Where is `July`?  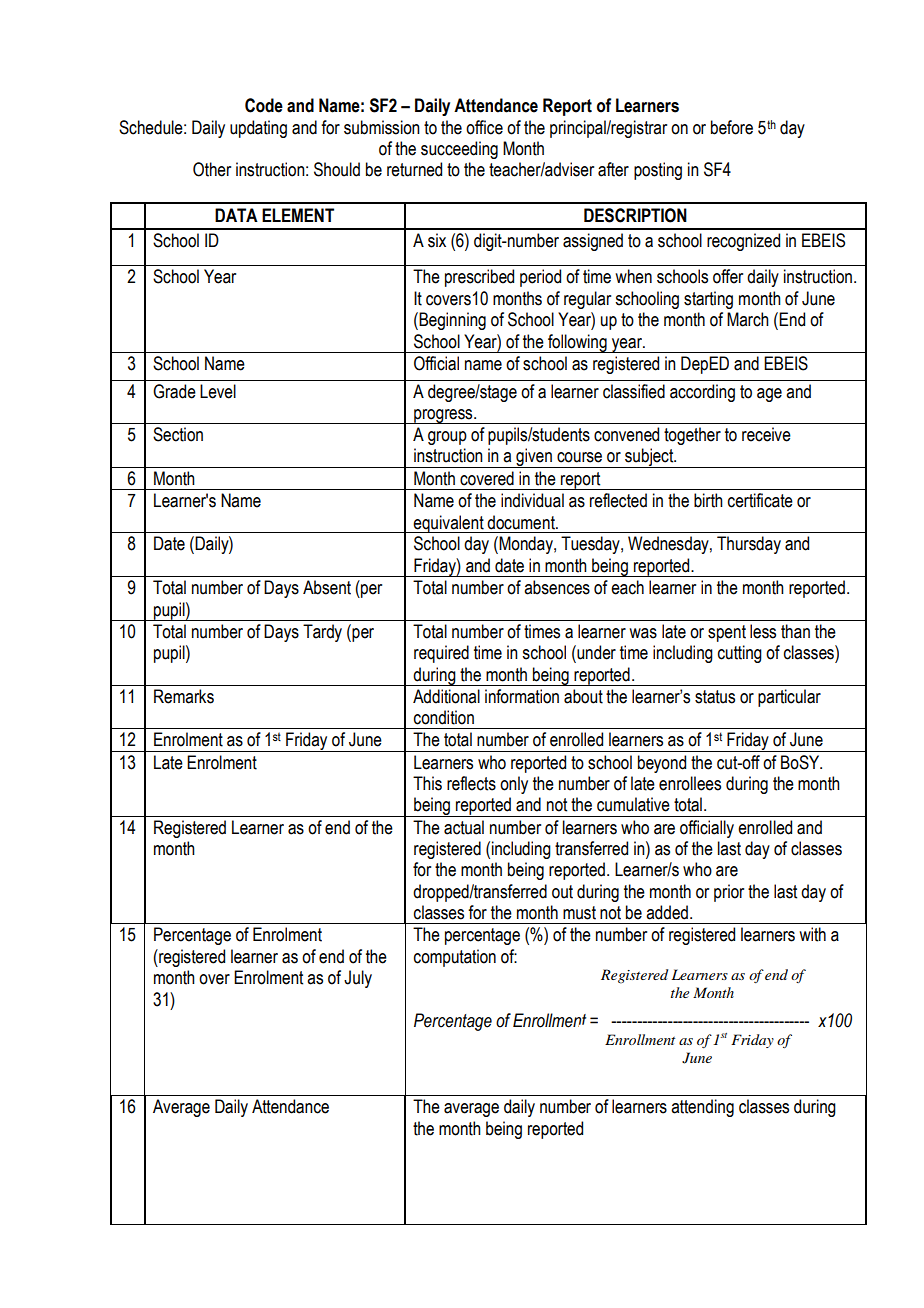 July is located at coordinates (358, 979).
